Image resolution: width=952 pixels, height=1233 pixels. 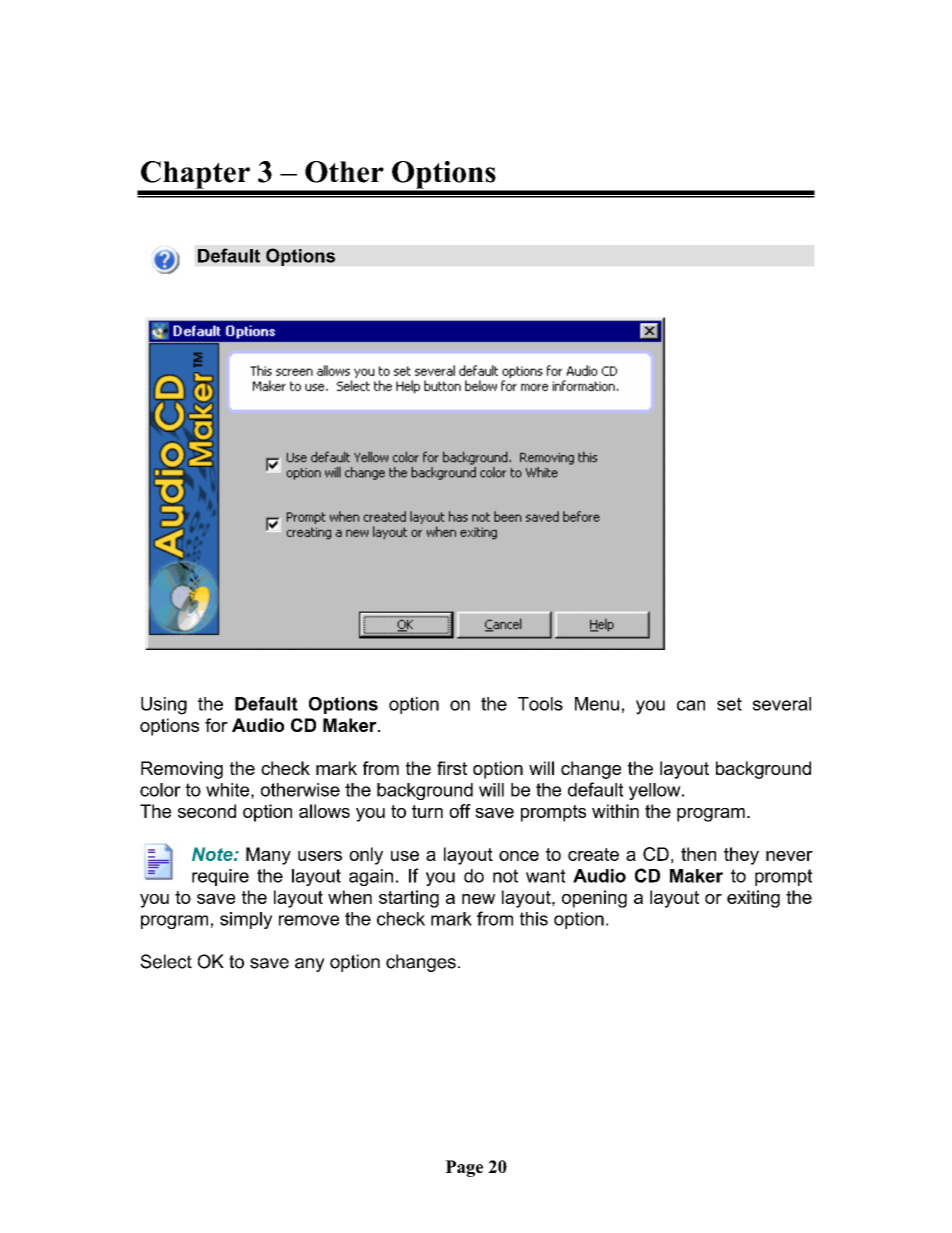 I want to click on set, so click(x=729, y=704).
